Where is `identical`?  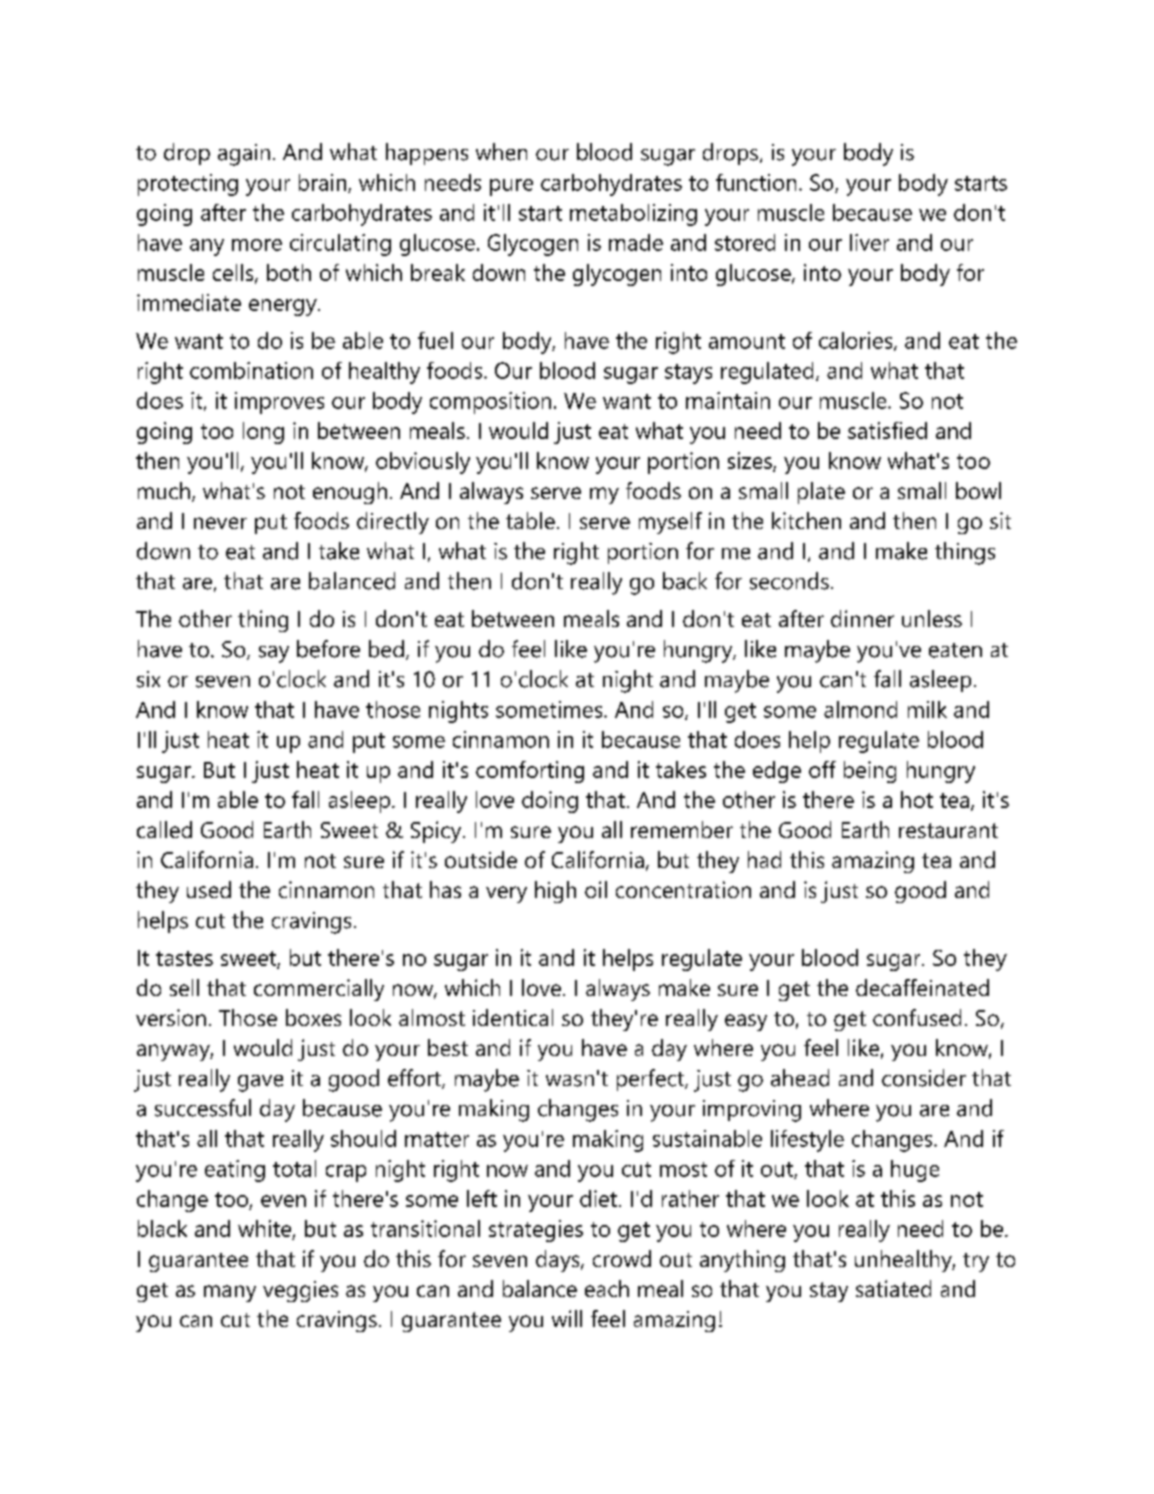 identical is located at coordinates (513, 1017).
